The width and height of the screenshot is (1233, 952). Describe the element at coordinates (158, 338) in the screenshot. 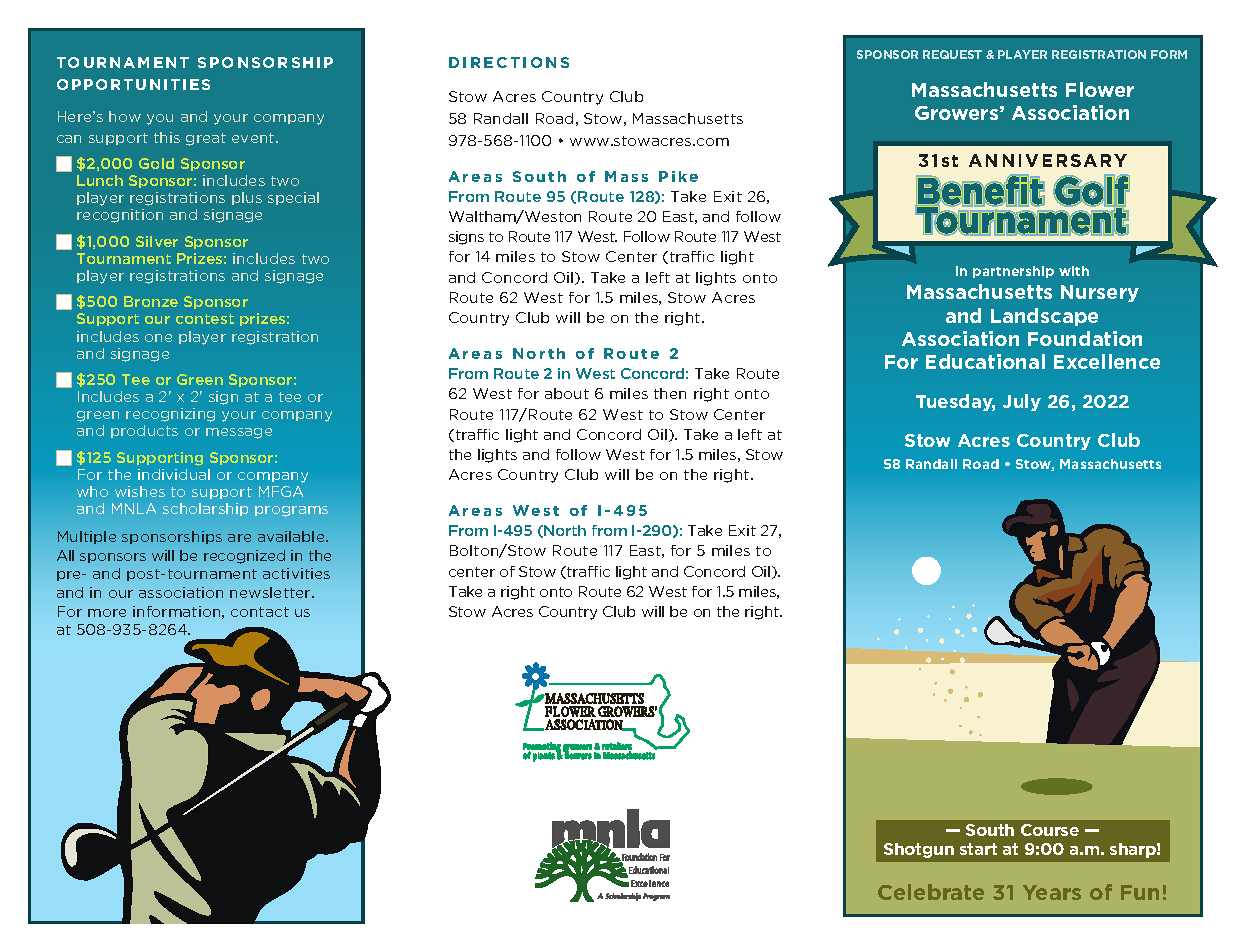

I see `one` at that location.
